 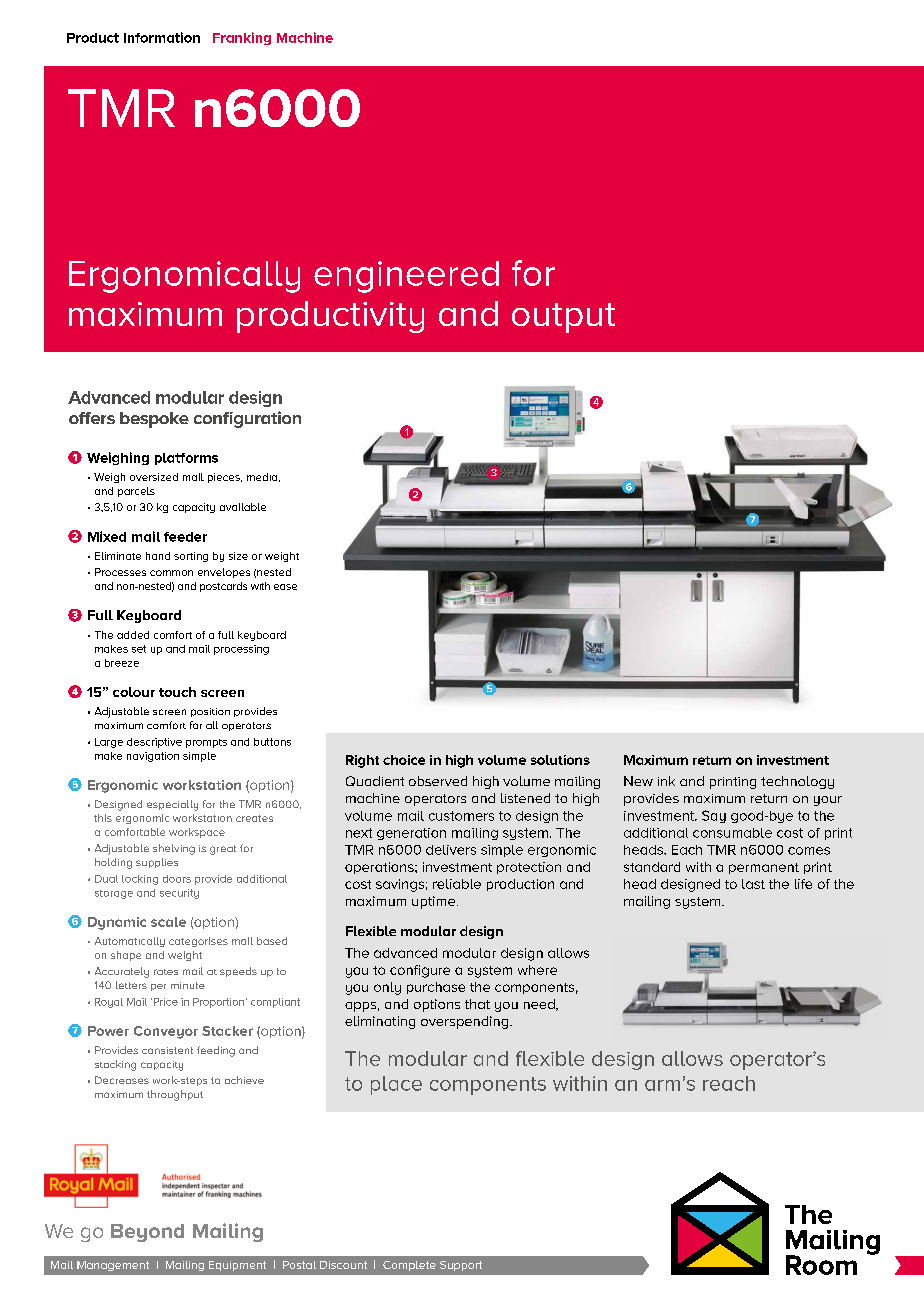 What do you see at coordinates (406, 277) in the screenshot?
I see `engineered` at bounding box center [406, 277].
